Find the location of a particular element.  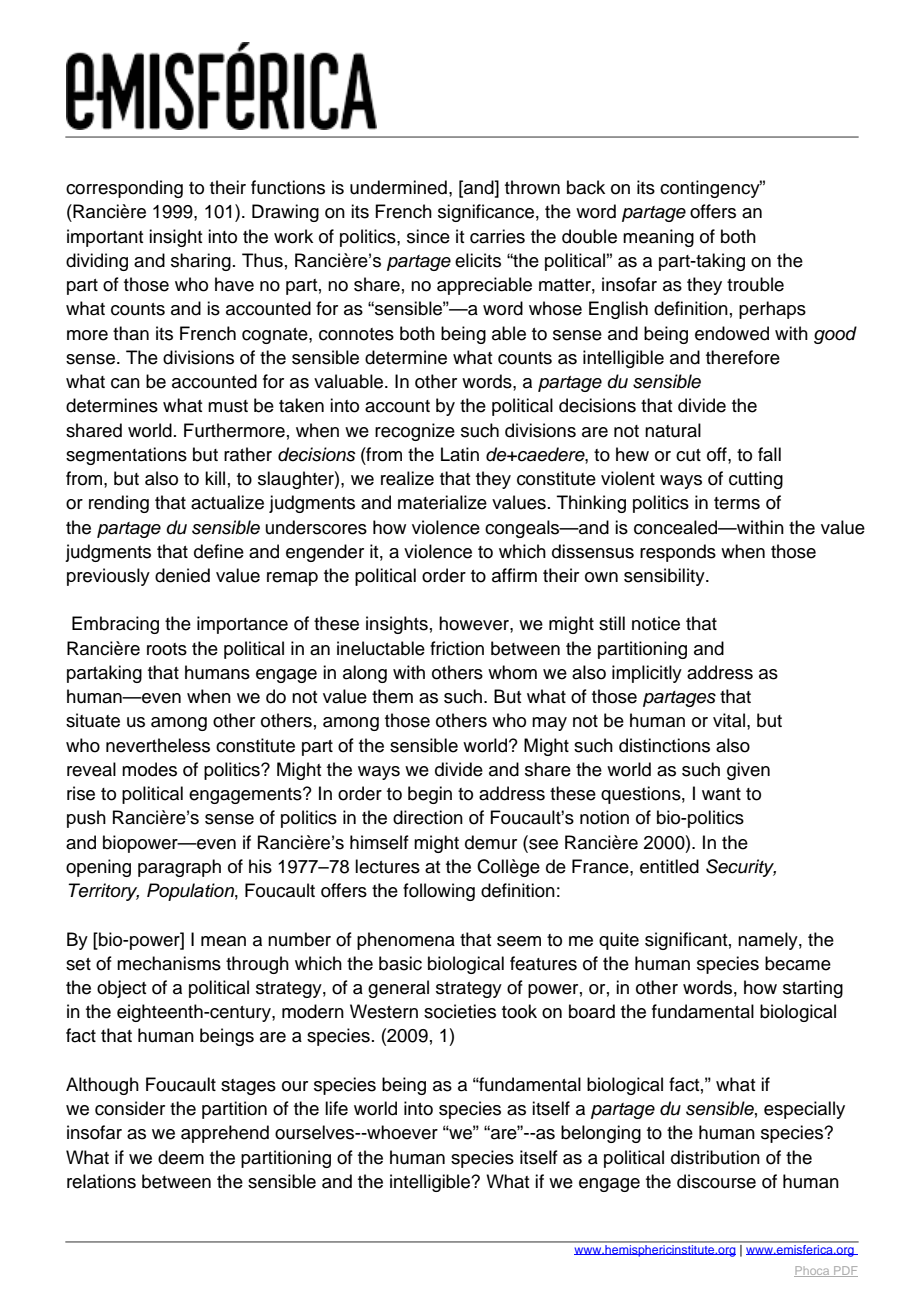

corresponding is located at coordinates (124, 189).
